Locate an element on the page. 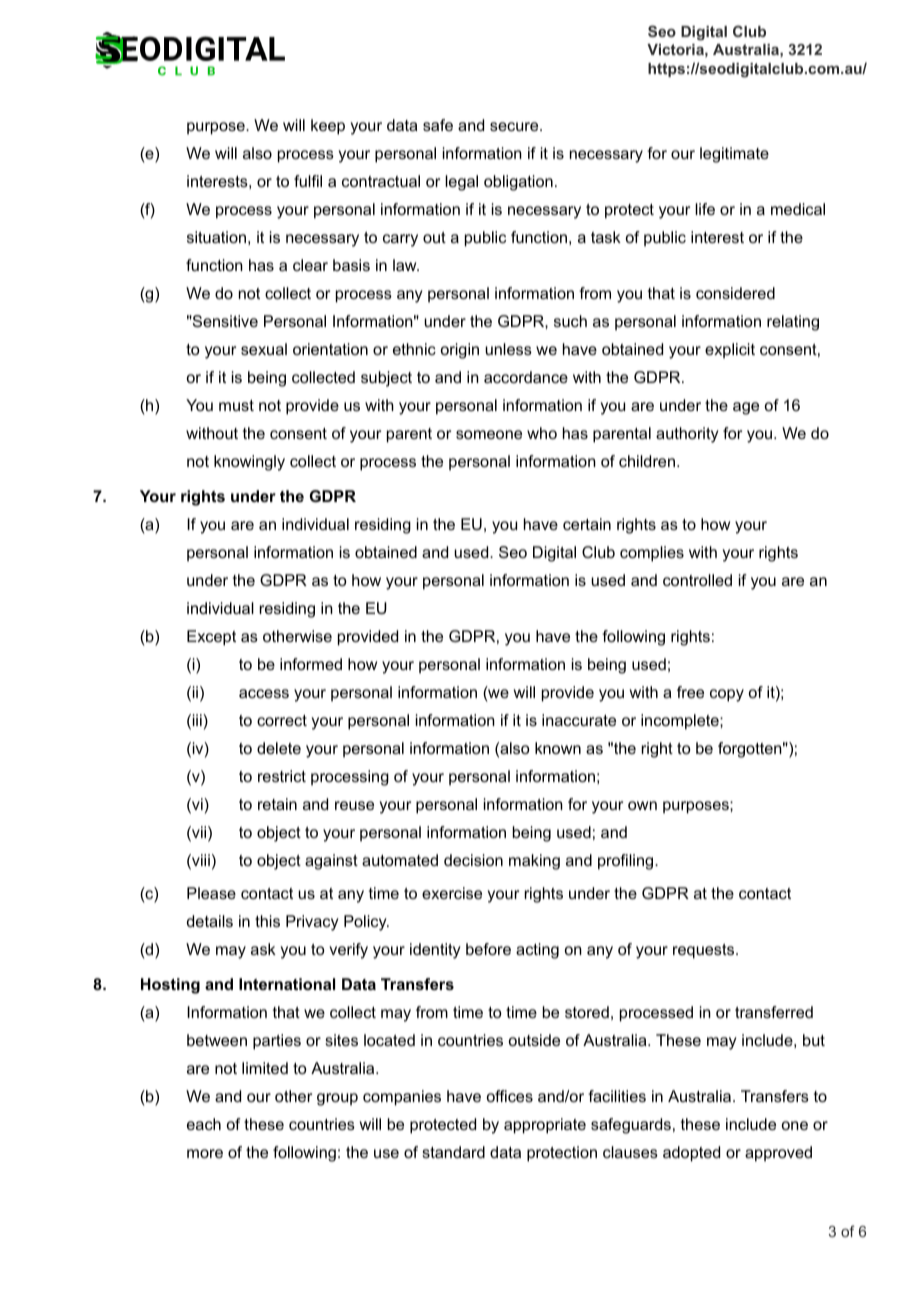 Image resolution: width=924 pixels, height=1308 pixels. requests is located at coordinates (703, 951).
